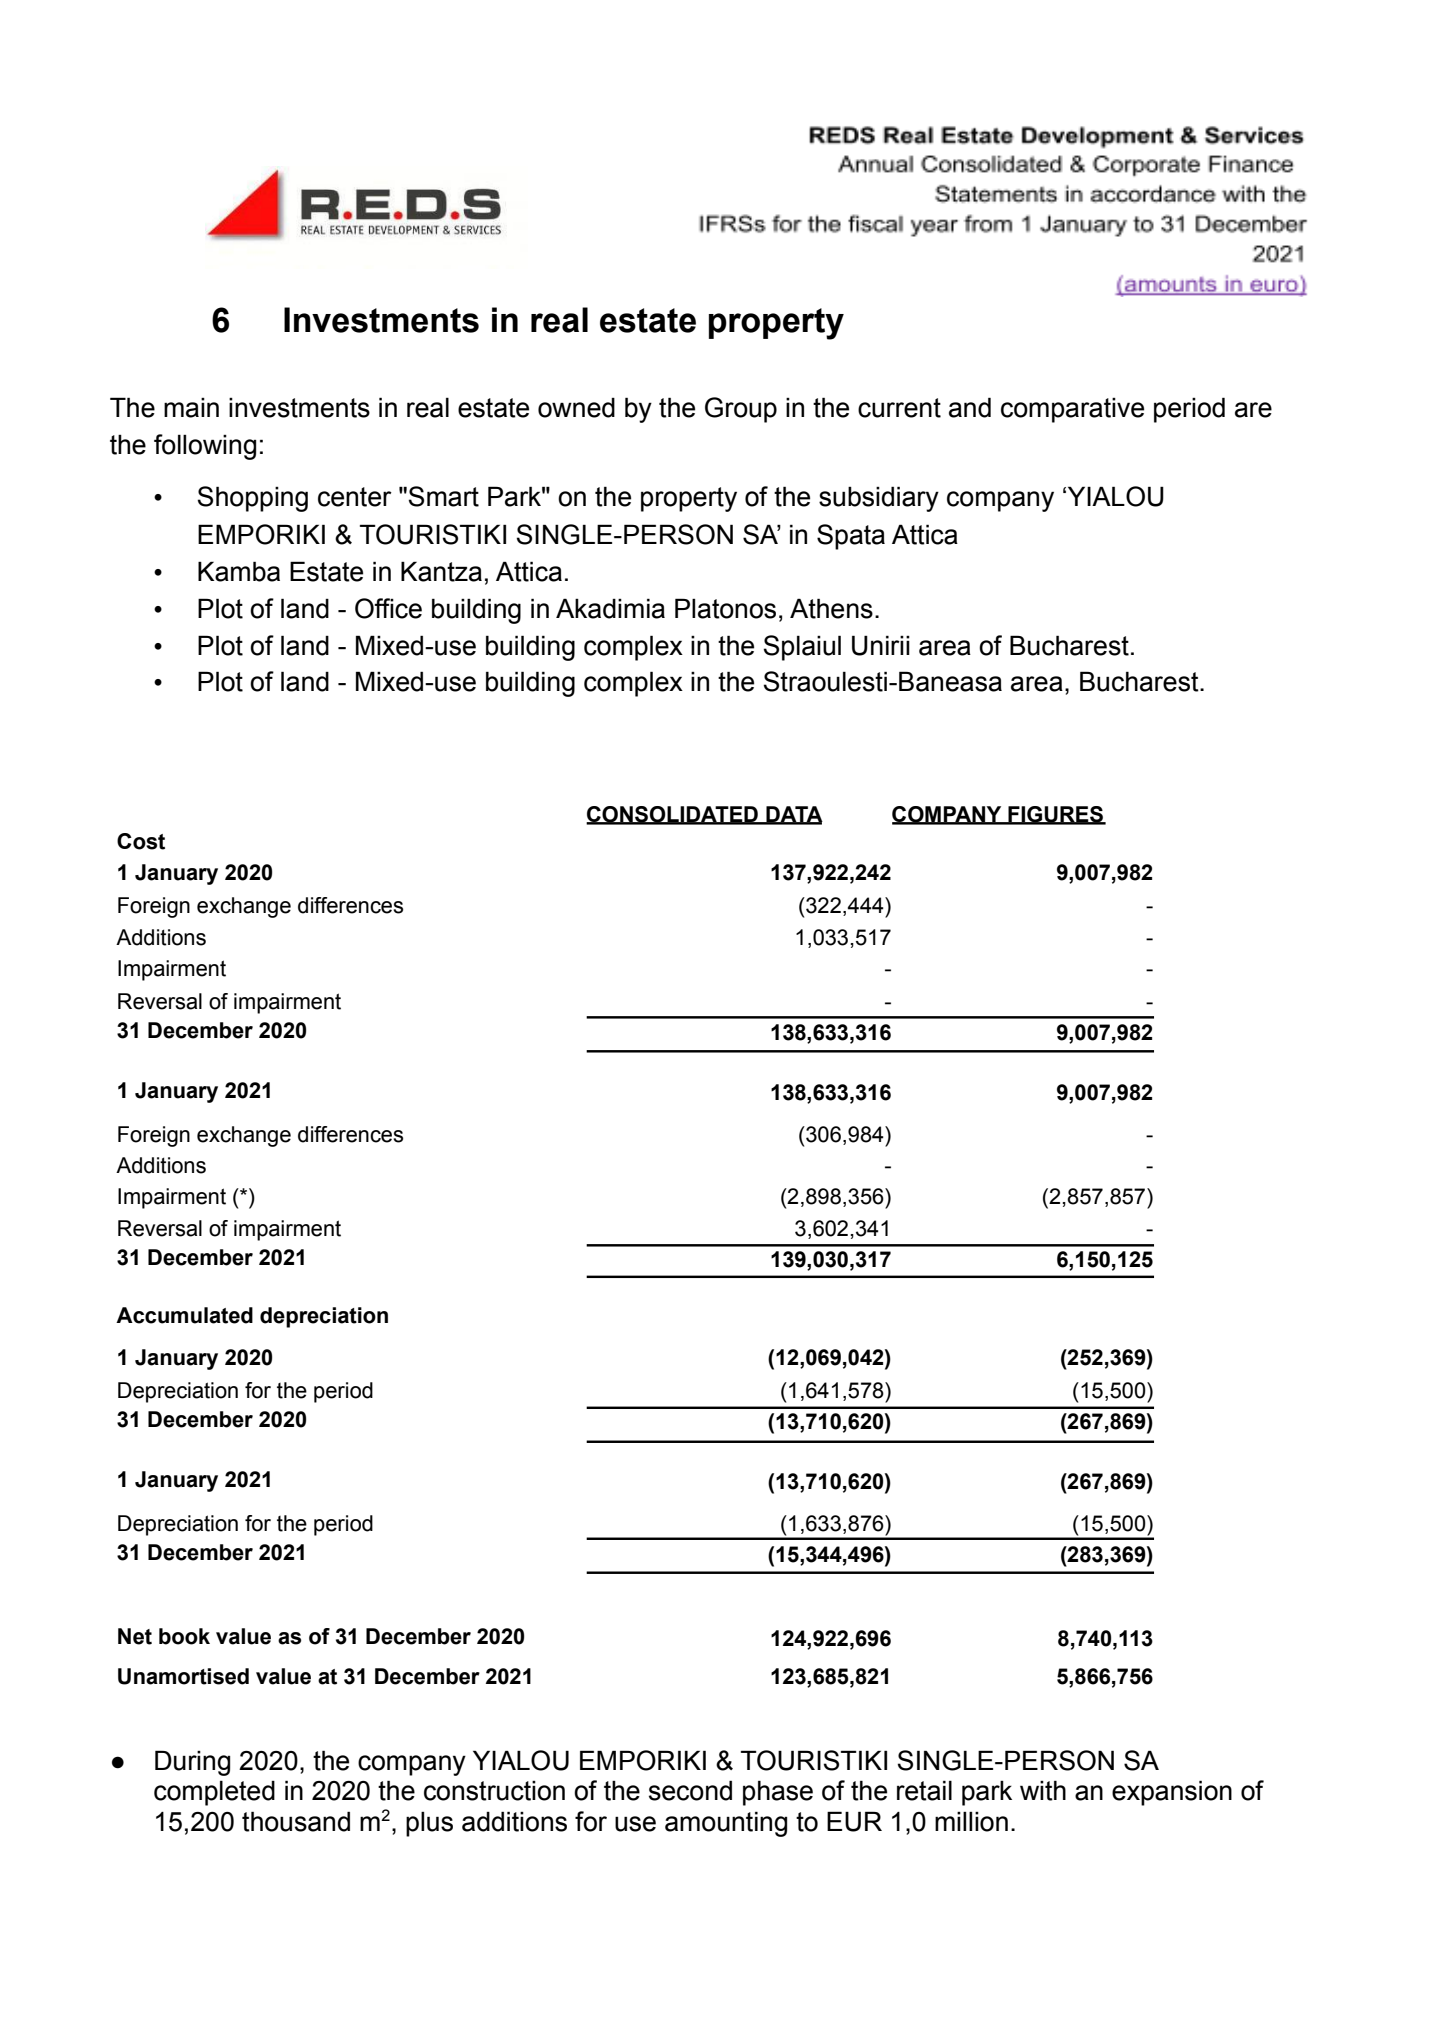 The width and height of the page is (1445, 2042). Describe the element at coordinates (690, 1790) in the page. I see `second` at that location.
